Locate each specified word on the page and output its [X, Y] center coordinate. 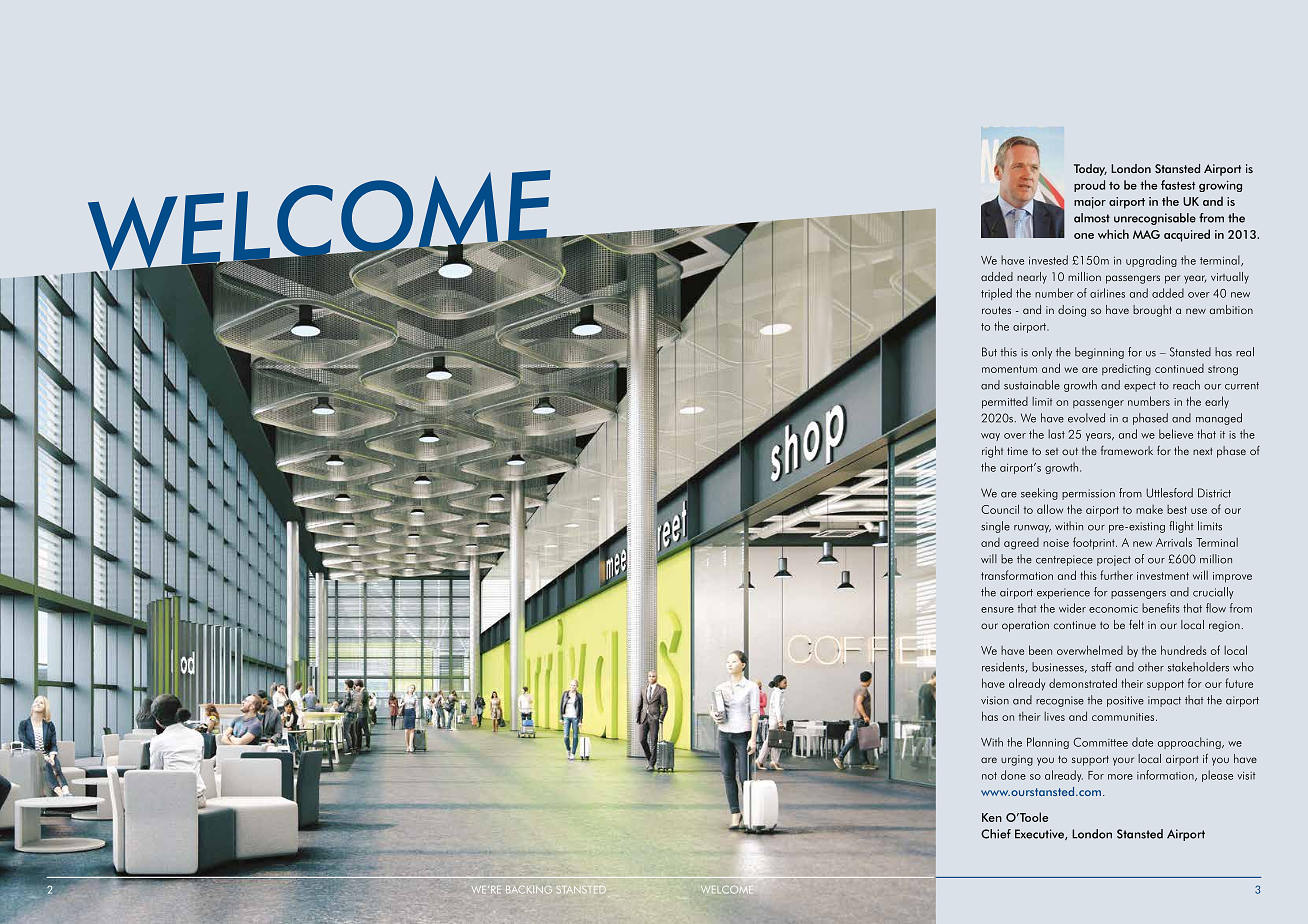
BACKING [529, 890]
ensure [997, 610]
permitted [1005, 403]
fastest [1178, 185]
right [992, 452]
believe [1176, 434]
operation [1025, 626]
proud [1089, 186]
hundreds [1184, 650]
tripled [996, 294]
